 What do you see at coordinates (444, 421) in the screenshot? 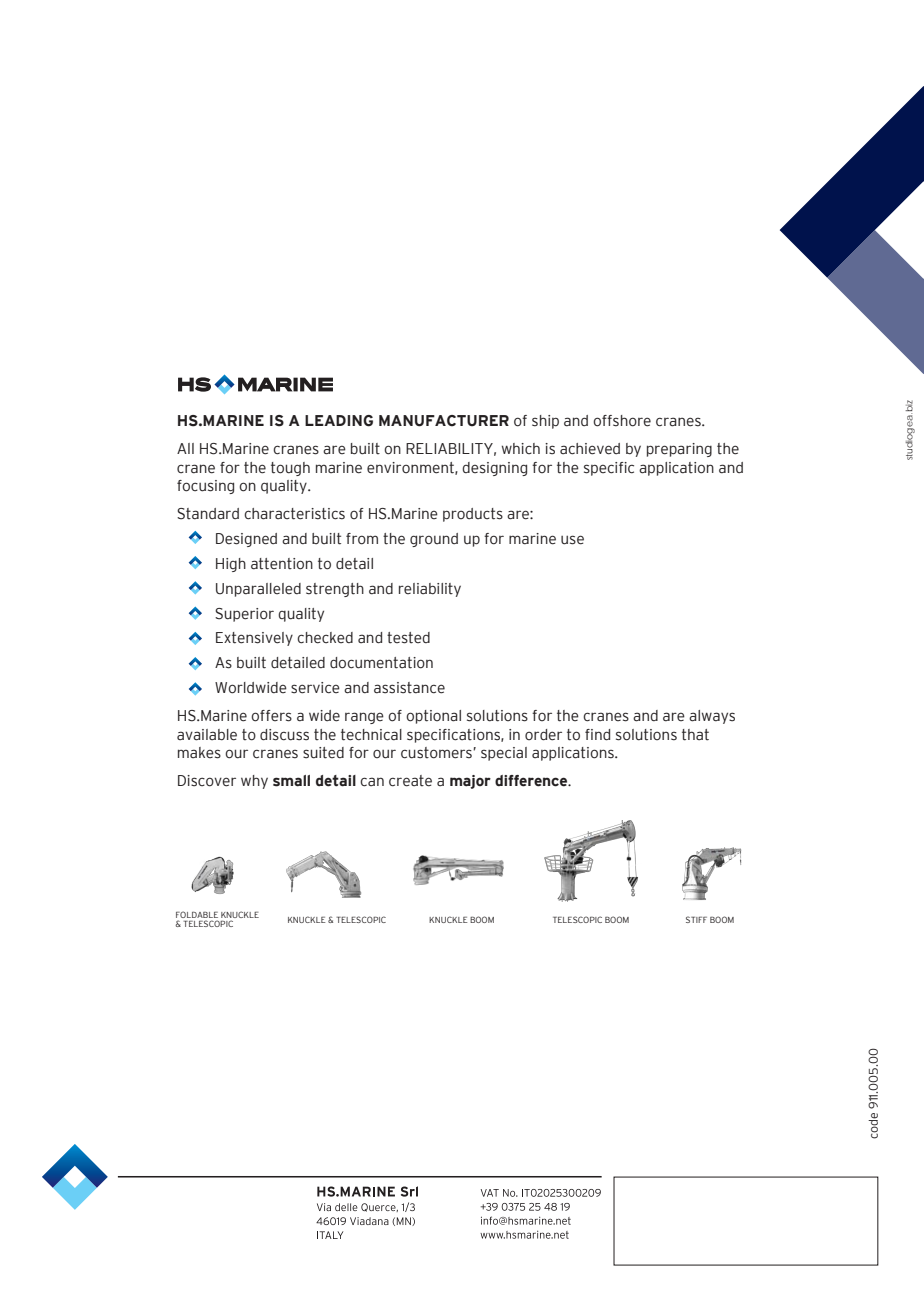
I see `MANUFACTURER` at bounding box center [444, 421].
